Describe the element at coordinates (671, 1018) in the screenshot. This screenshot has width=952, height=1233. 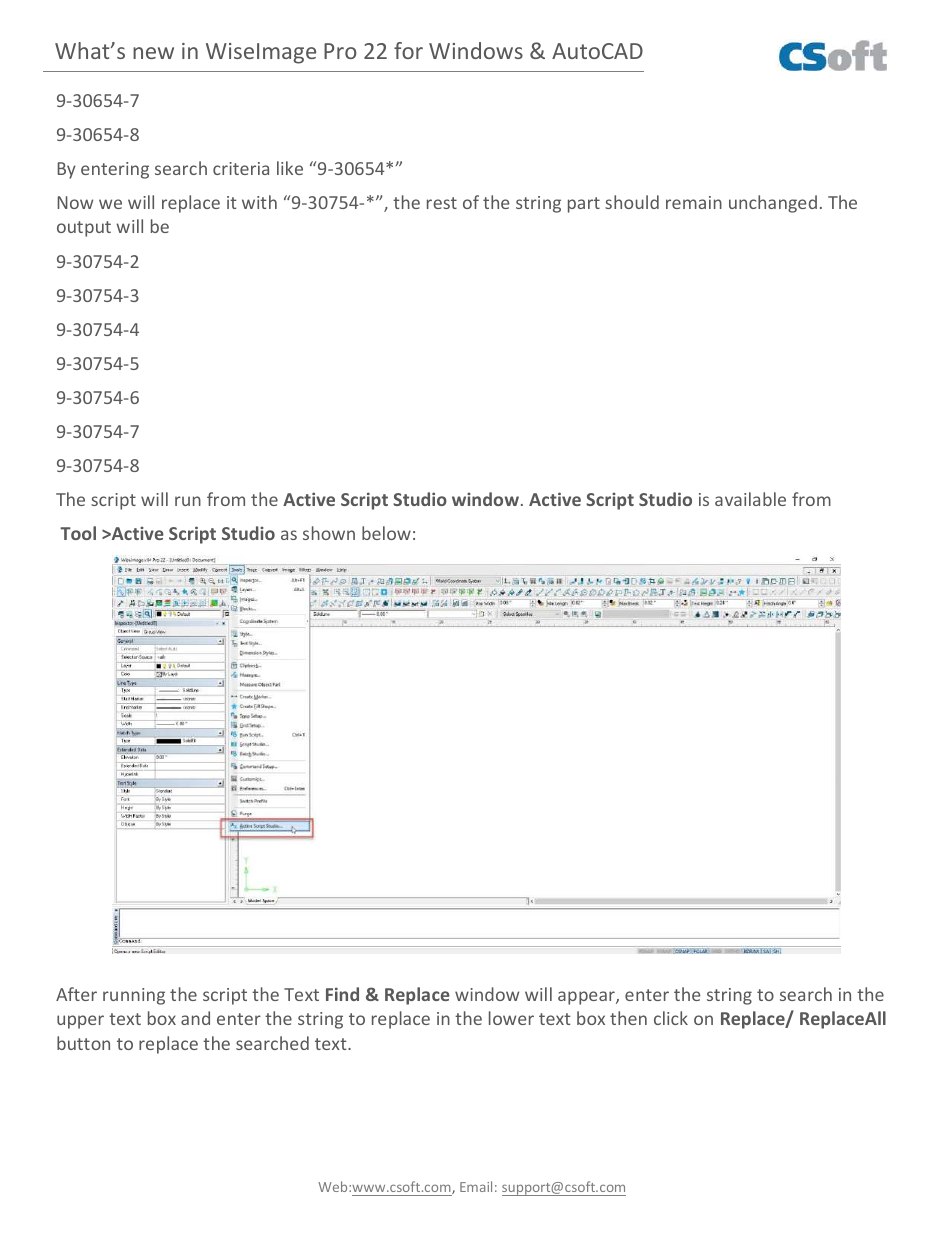
I see `click` at that location.
